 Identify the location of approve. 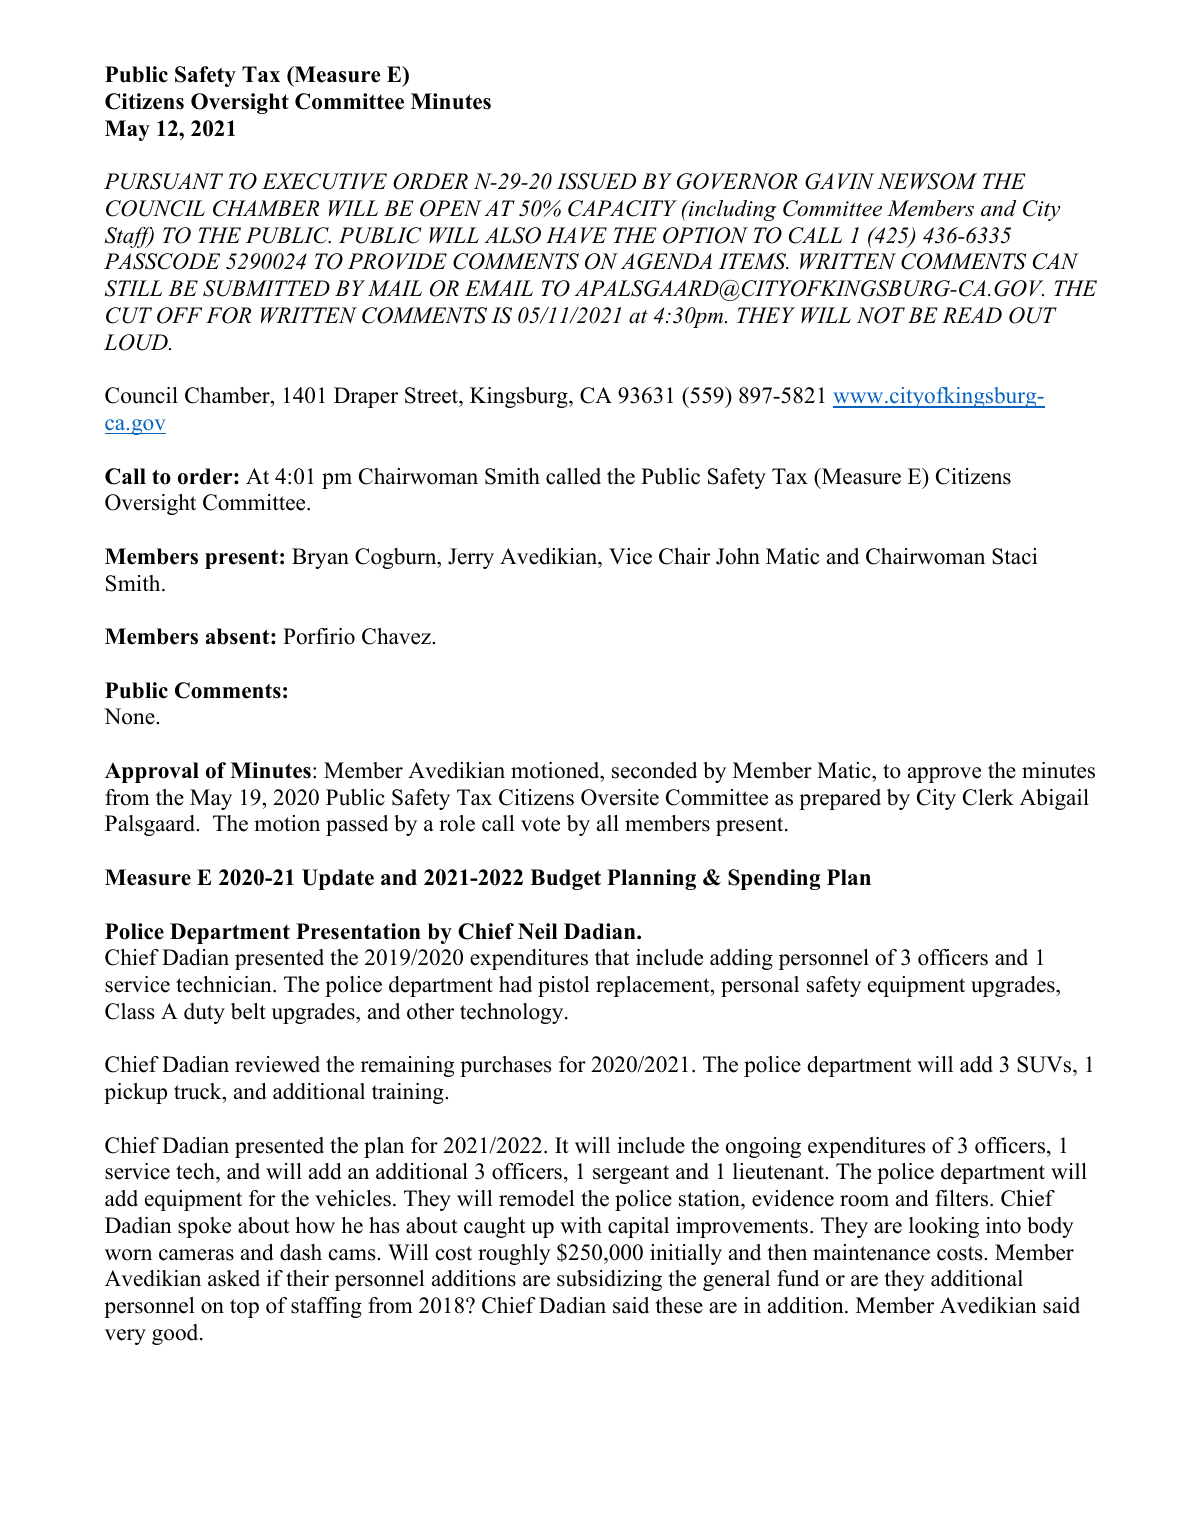
(944, 775).
